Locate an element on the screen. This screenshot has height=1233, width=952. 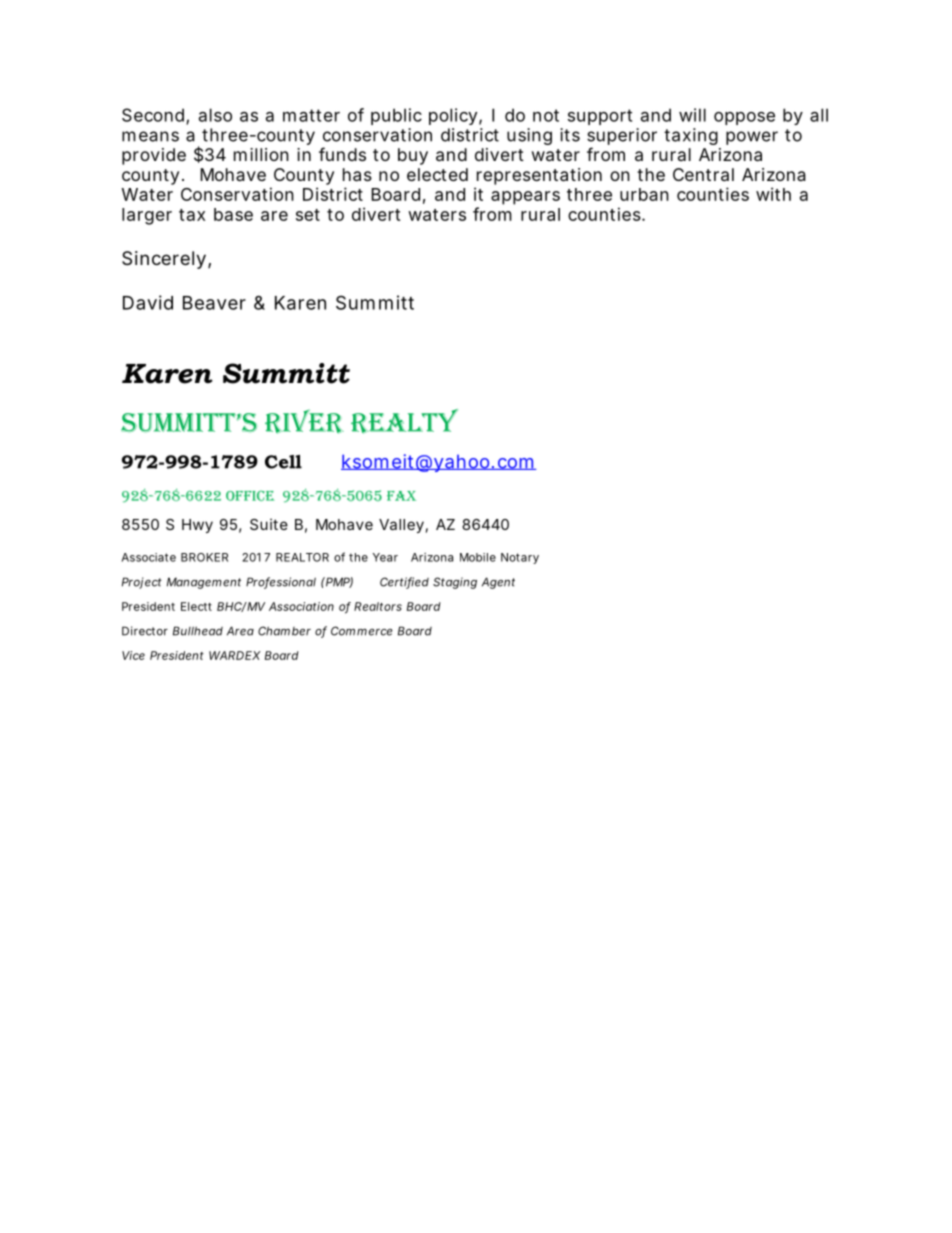
Valley is located at coordinates (401, 526).
